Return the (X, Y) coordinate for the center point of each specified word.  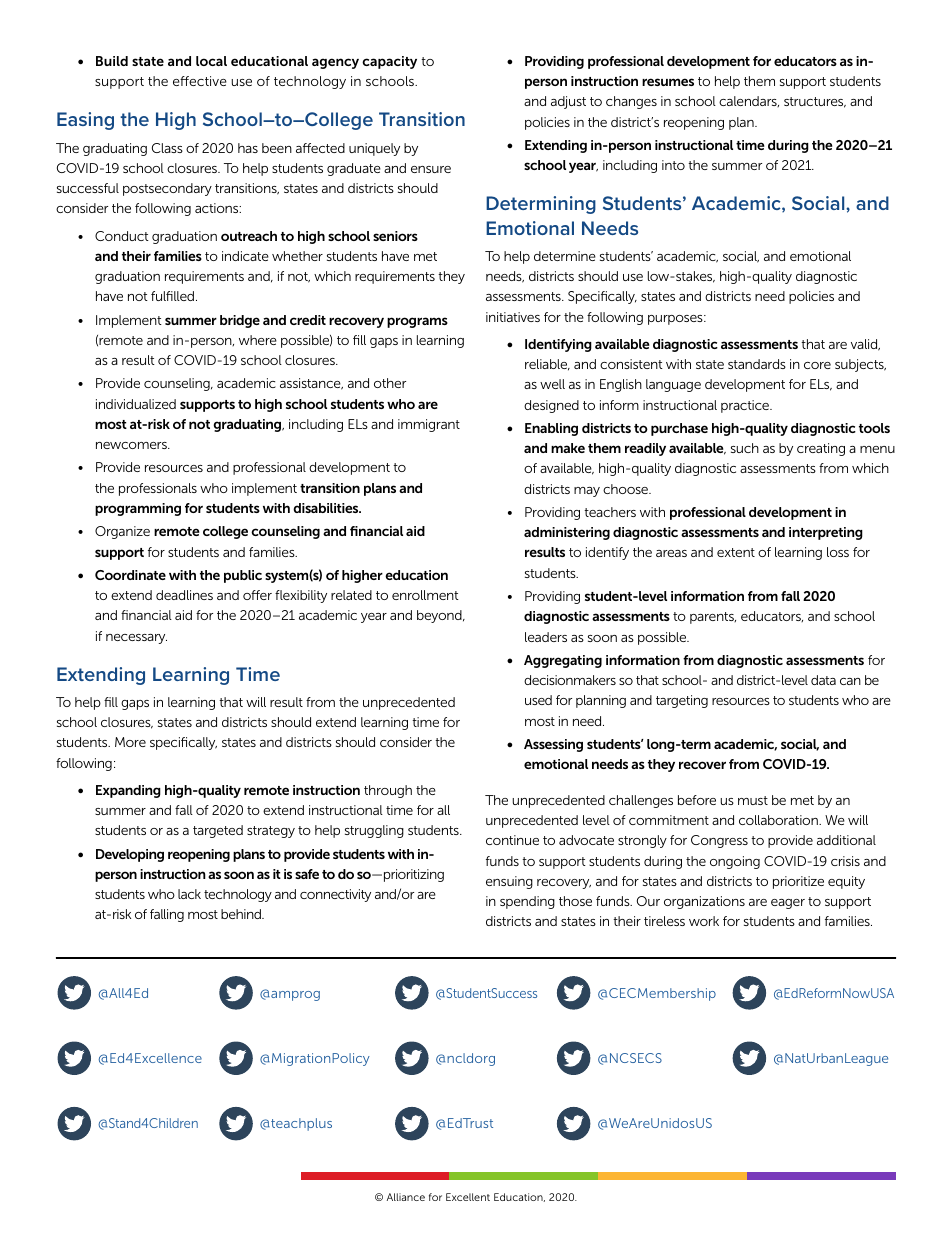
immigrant (429, 425)
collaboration (779, 820)
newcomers (132, 445)
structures (815, 102)
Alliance (406, 1197)
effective (200, 81)
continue (512, 840)
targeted (218, 831)
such (745, 448)
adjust (568, 102)
